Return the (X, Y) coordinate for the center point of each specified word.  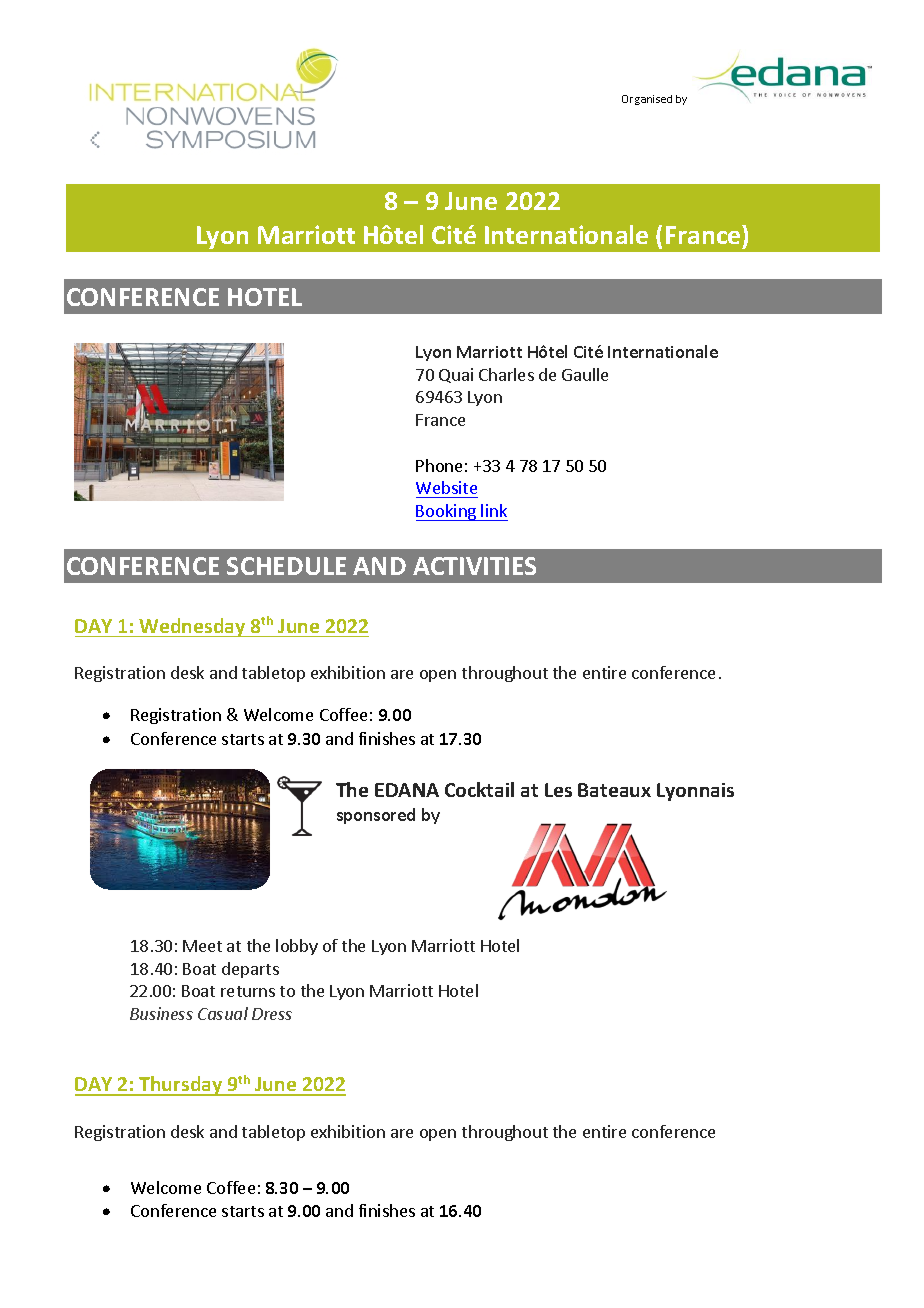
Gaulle (585, 374)
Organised (647, 100)
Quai (456, 375)
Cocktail (479, 789)
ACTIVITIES (474, 566)
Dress (272, 1014)
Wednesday (192, 627)
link (494, 510)
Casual (223, 1013)
